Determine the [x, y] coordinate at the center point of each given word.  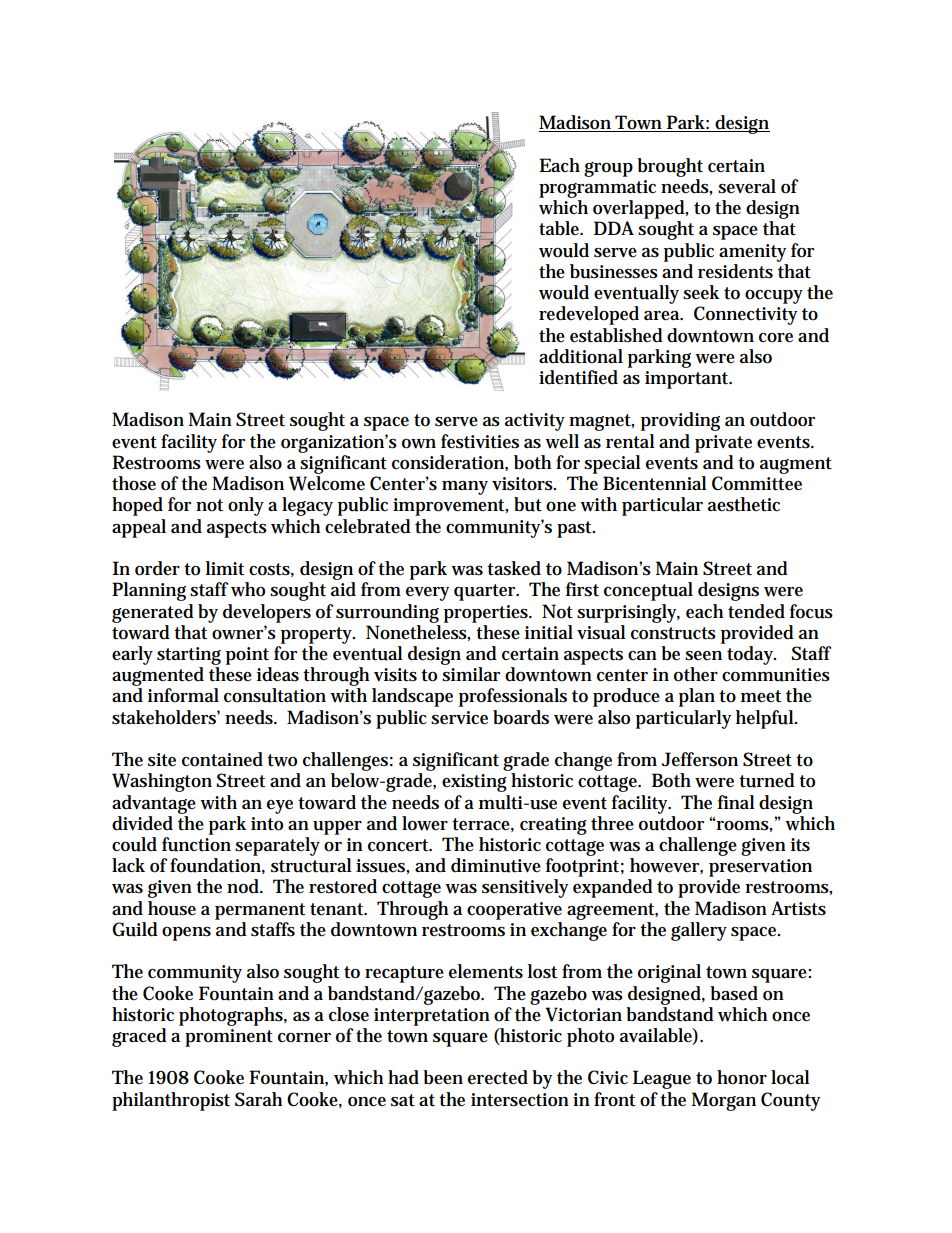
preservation [760, 868]
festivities [480, 441]
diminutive [496, 865]
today [751, 655]
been [443, 1077]
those [134, 483]
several [747, 186]
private [723, 444]
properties [487, 614]
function [196, 844]
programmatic [597, 189]
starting [189, 656]
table [560, 228]
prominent [229, 1038]
